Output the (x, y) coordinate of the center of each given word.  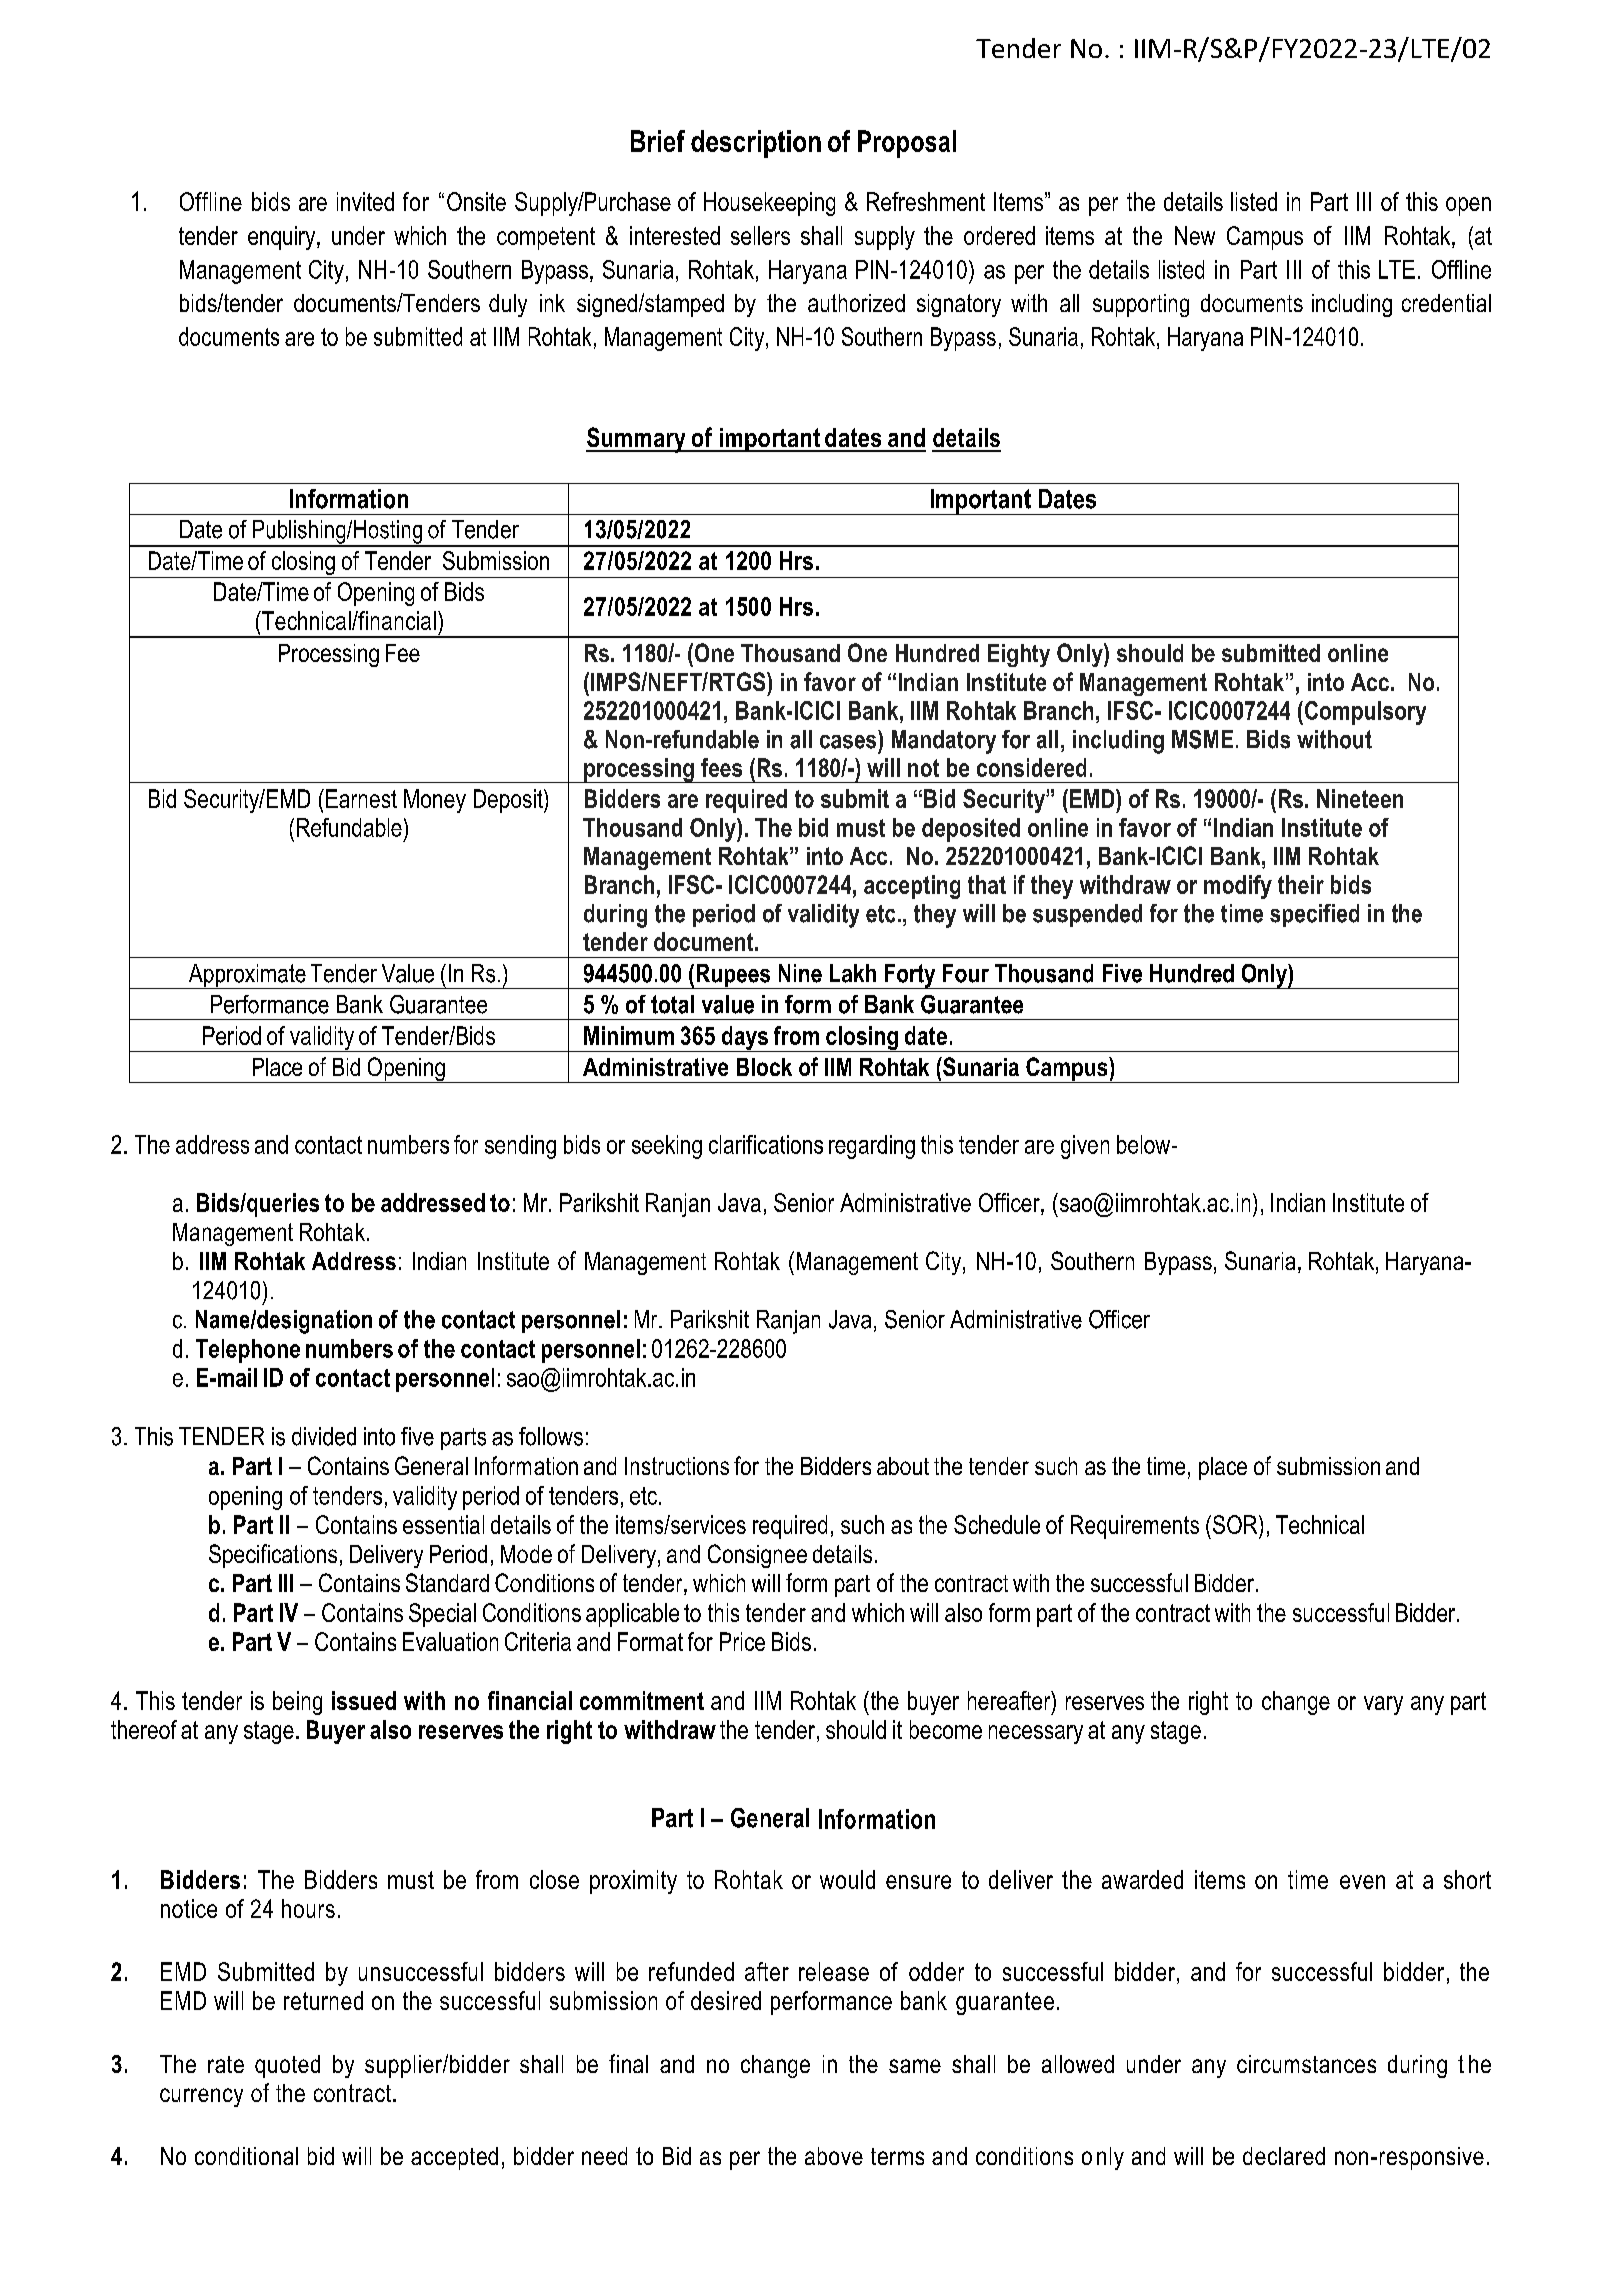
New (1195, 235)
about (903, 1466)
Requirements (1135, 1527)
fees (721, 767)
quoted (287, 2066)
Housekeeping (769, 204)
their (1301, 884)
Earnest (361, 798)
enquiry (283, 238)
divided (324, 1436)
